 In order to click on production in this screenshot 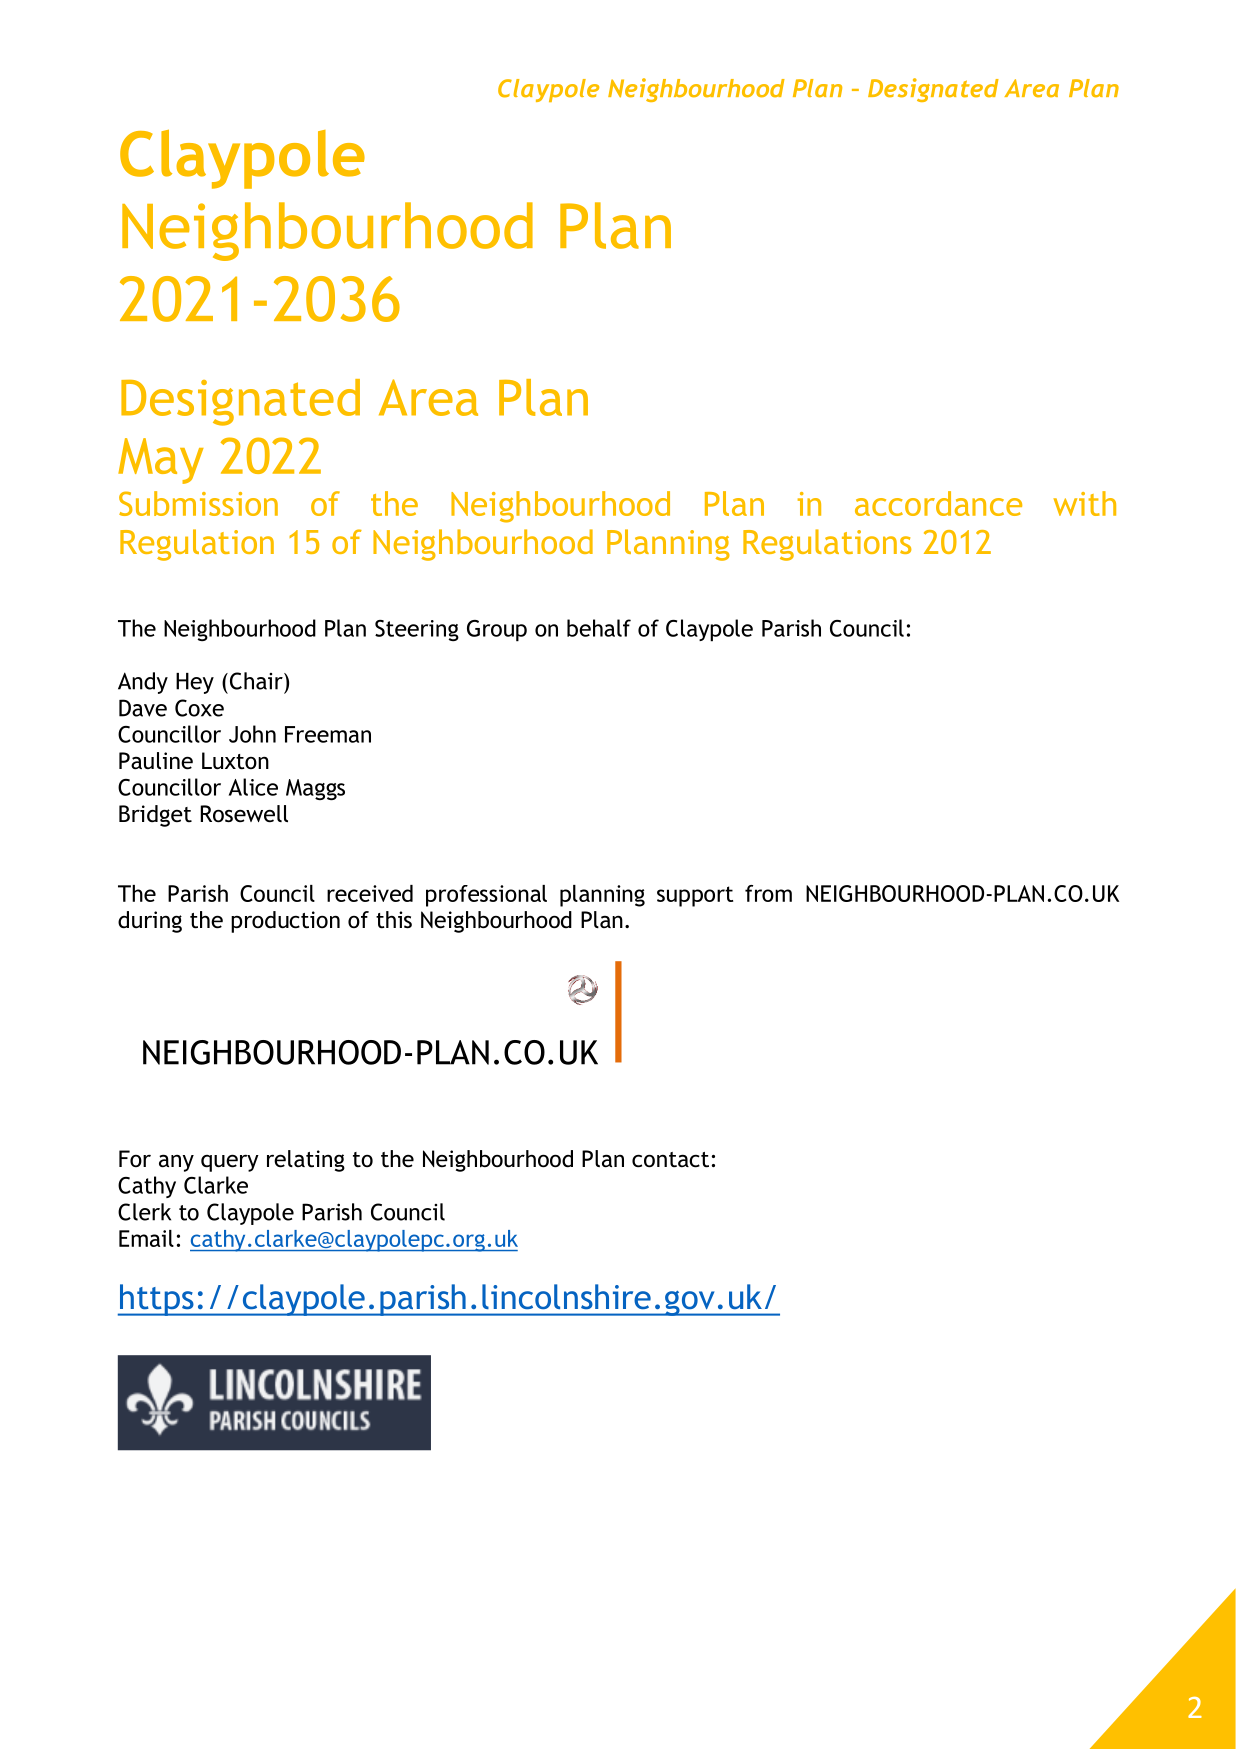, I will do `click(285, 922)`.
